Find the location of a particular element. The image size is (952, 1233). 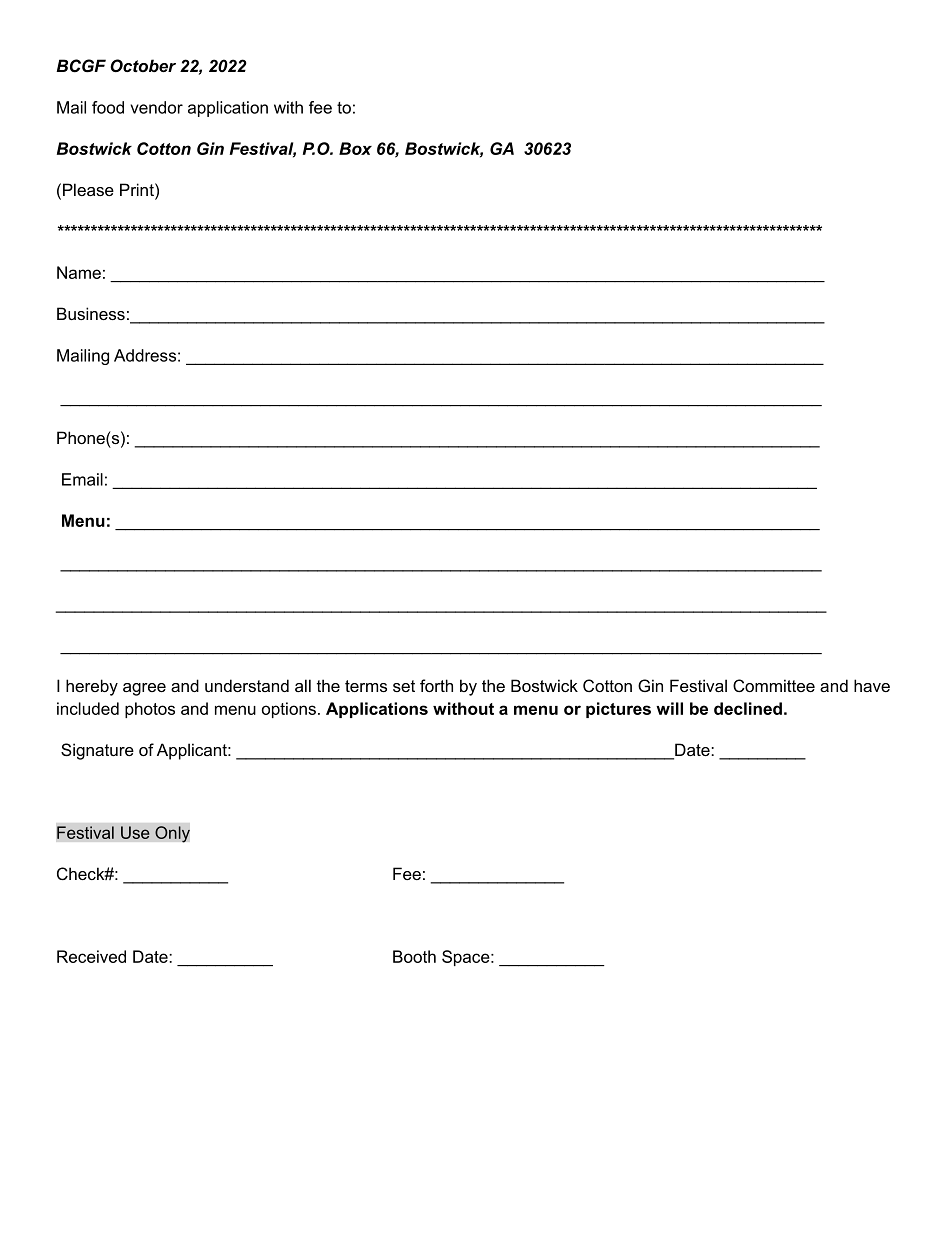

October is located at coordinates (143, 65).
